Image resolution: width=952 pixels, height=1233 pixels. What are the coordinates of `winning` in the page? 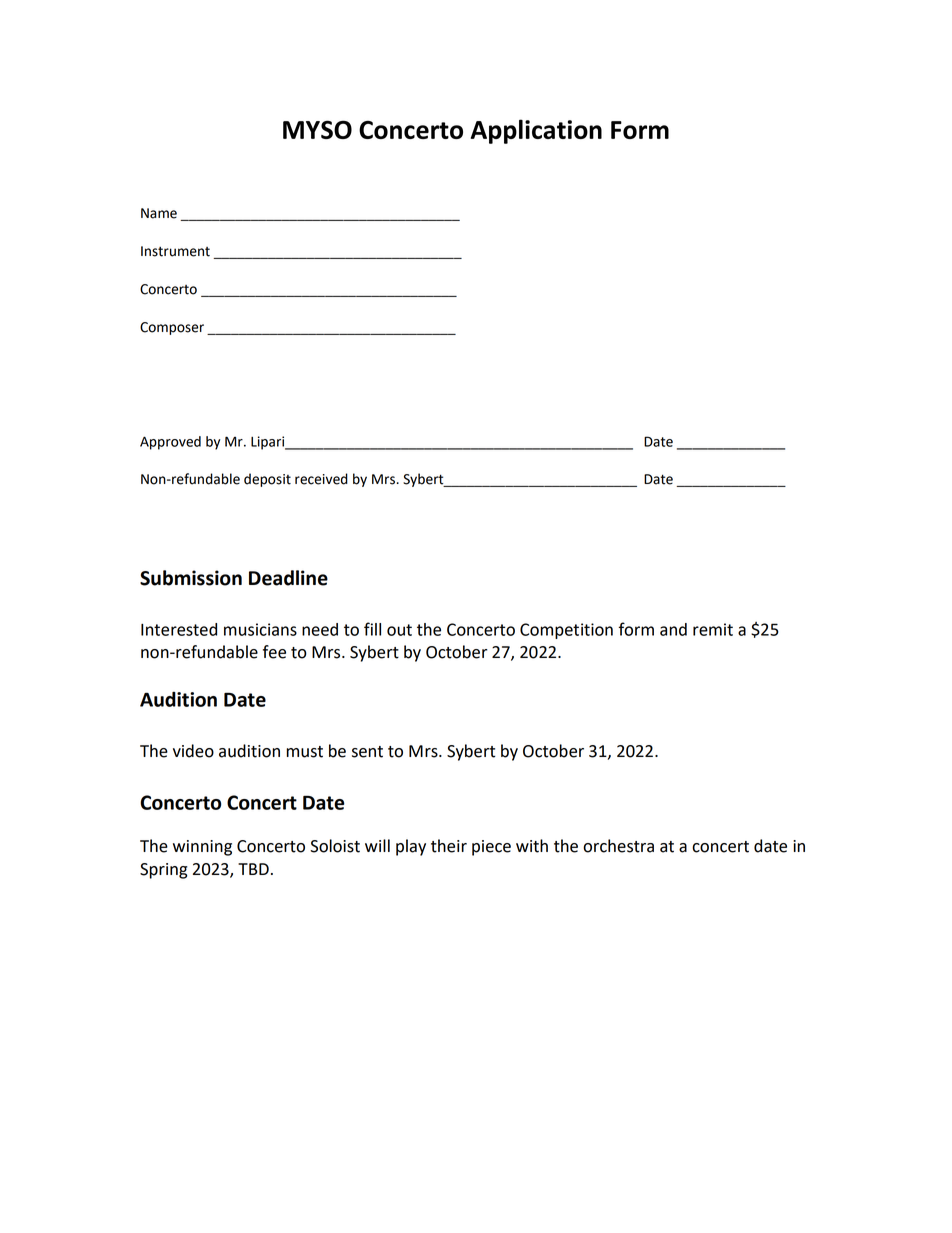 It's located at (202, 848).
